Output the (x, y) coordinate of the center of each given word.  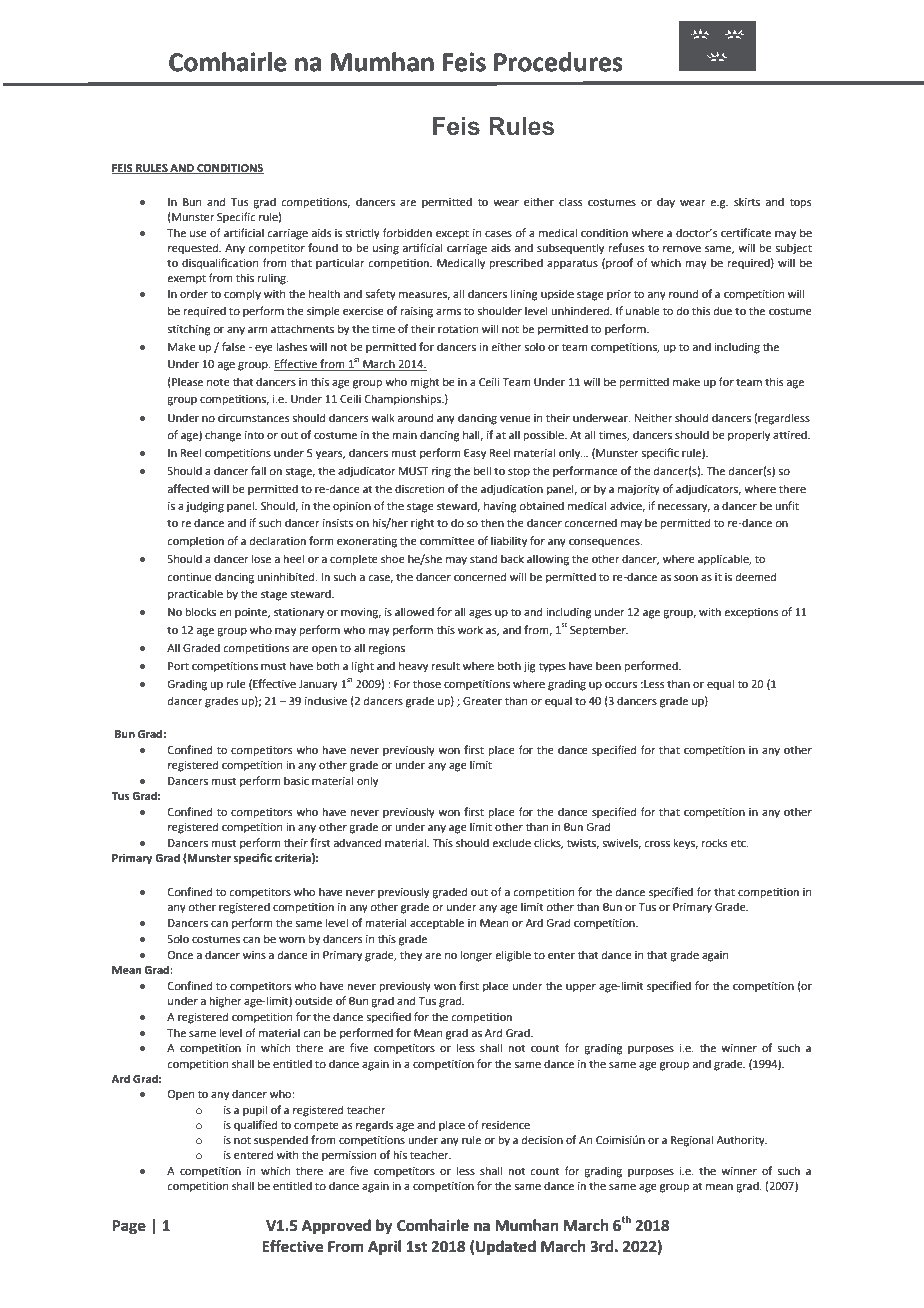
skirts (747, 201)
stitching (189, 330)
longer (477, 956)
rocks (714, 842)
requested (194, 249)
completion (195, 542)
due (723, 310)
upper (581, 988)
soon (686, 578)
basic (296, 780)
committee (447, 541)
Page (129, 1227)
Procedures (558, 62)
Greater (482, 701)
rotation (458, 329)
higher (226, 1002)
